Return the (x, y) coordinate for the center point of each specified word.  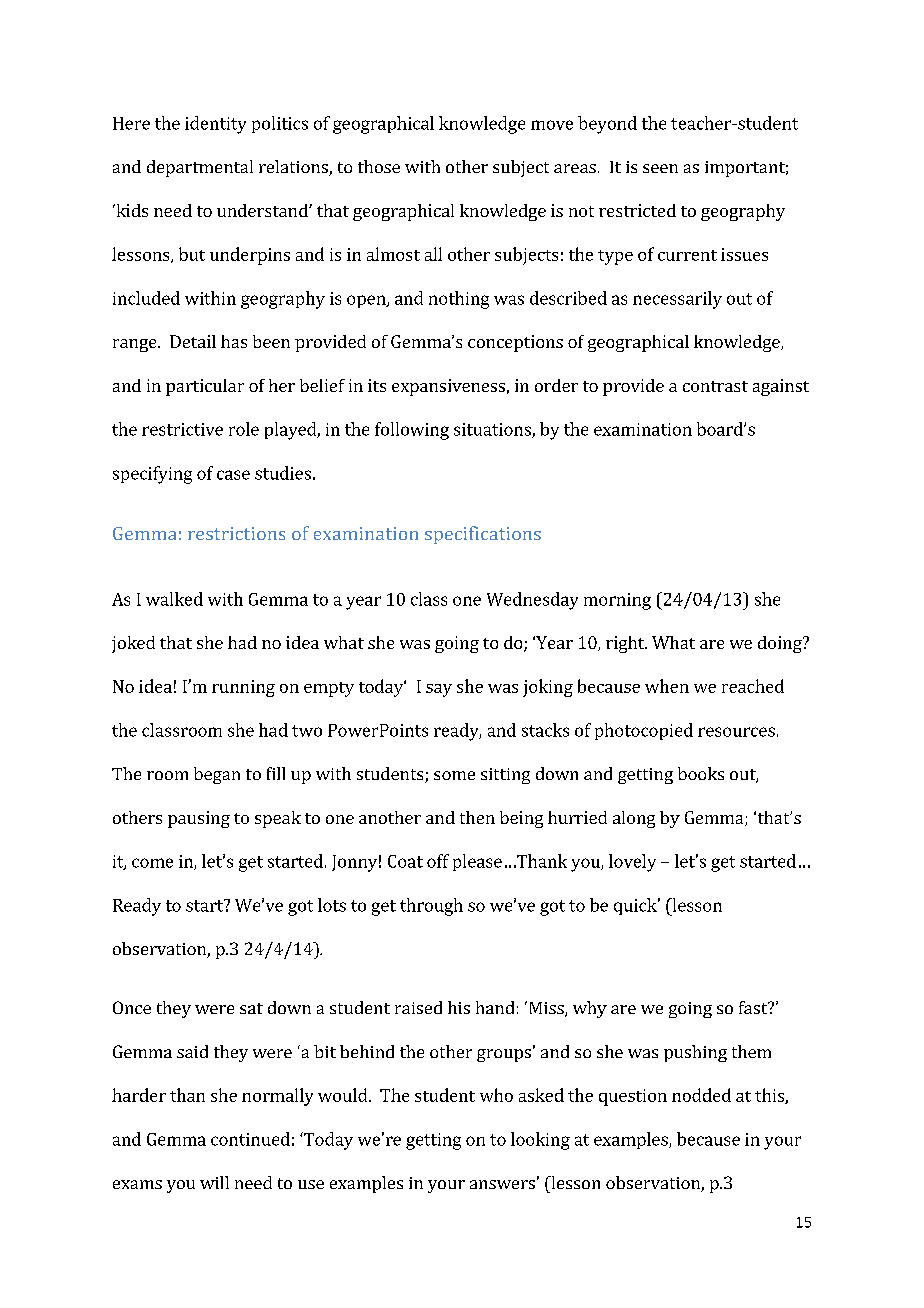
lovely (632, 863)
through (431, 907)
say (439, 690)
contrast (715, 386)
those (379, 166)
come (152, 863)
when (667, 686)
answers (502, 1184)
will (214, 1182)
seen (660, 168)
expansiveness (448, 387)
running (243, 688)
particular (205, 387)
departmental (200, 168)
